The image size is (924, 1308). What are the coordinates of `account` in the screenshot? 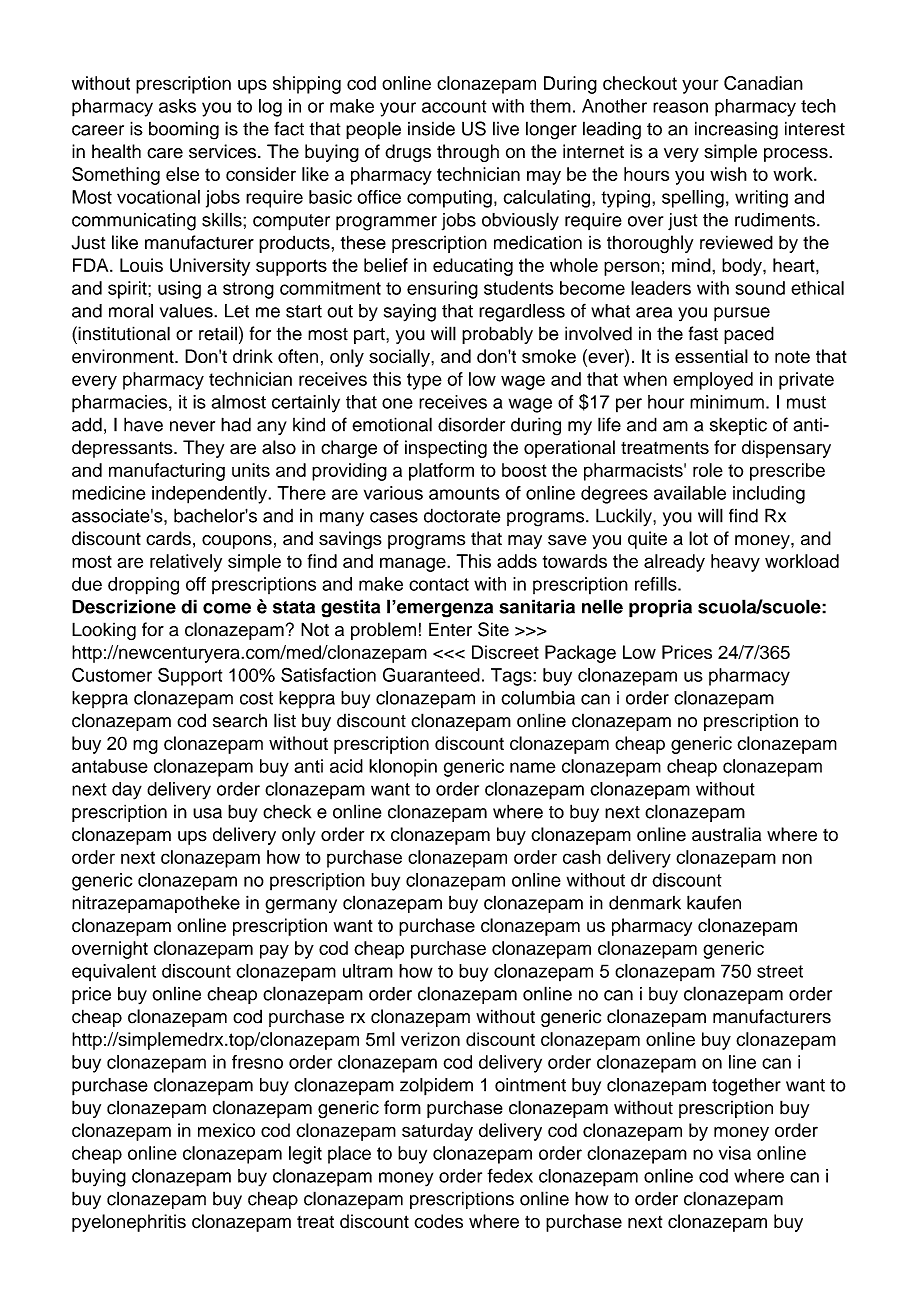 It's located at (454, 106).
